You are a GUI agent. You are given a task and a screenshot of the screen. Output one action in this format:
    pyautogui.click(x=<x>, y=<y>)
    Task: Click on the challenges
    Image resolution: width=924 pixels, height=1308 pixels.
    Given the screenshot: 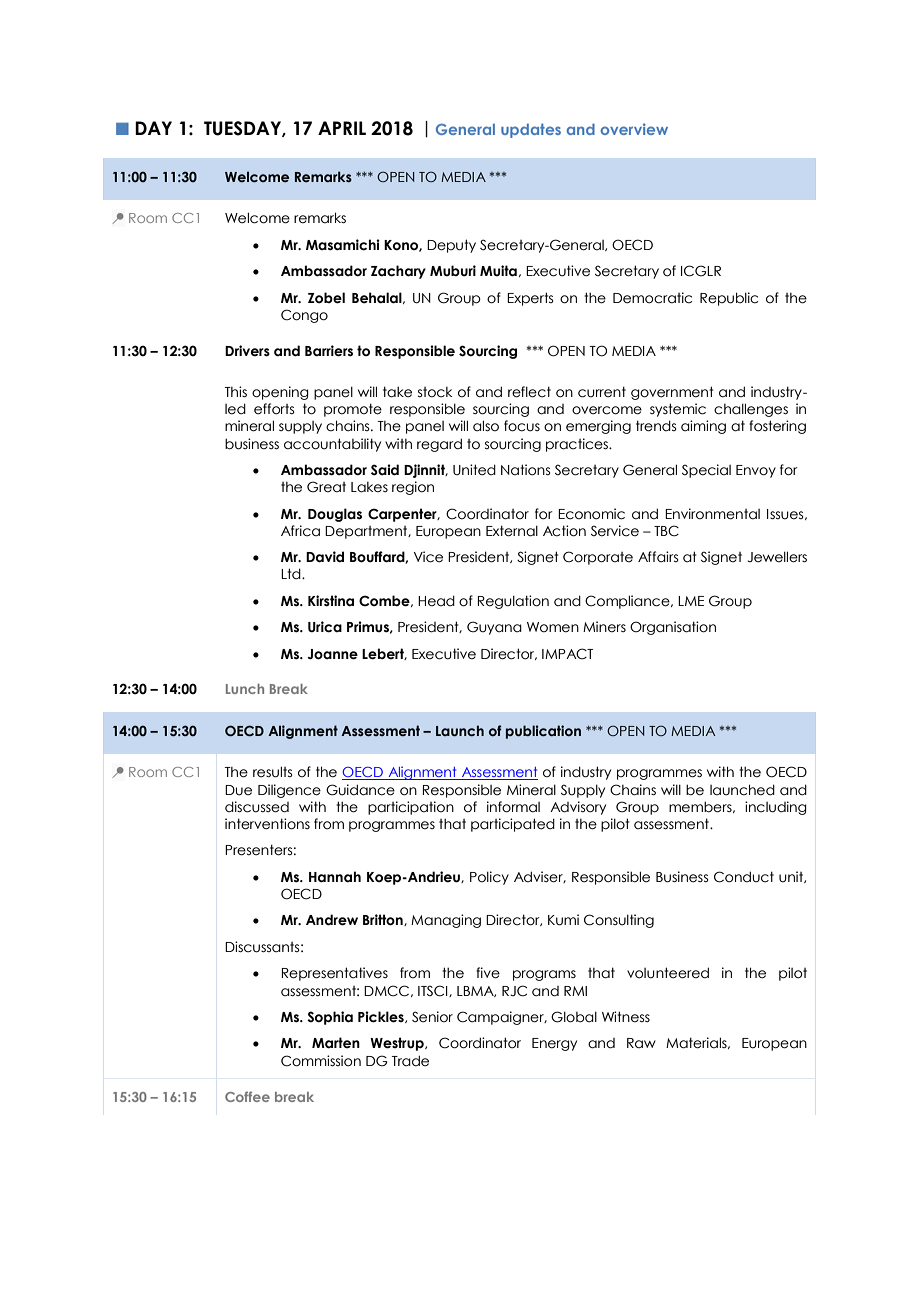 What is the action you would take?
    pyautogui.click(x=751, y=410)
